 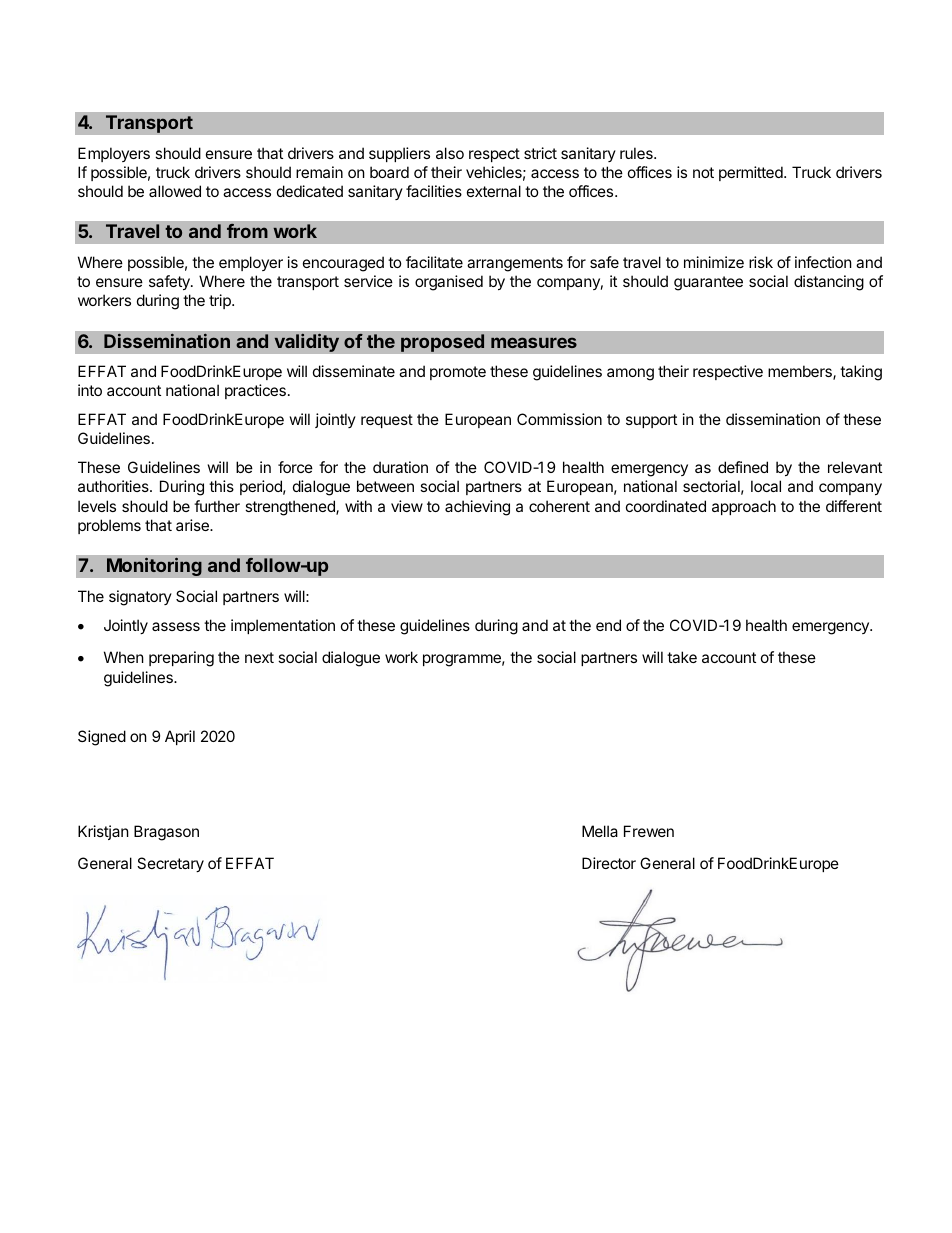 I want to click on further, so click(x=217, y=506).
